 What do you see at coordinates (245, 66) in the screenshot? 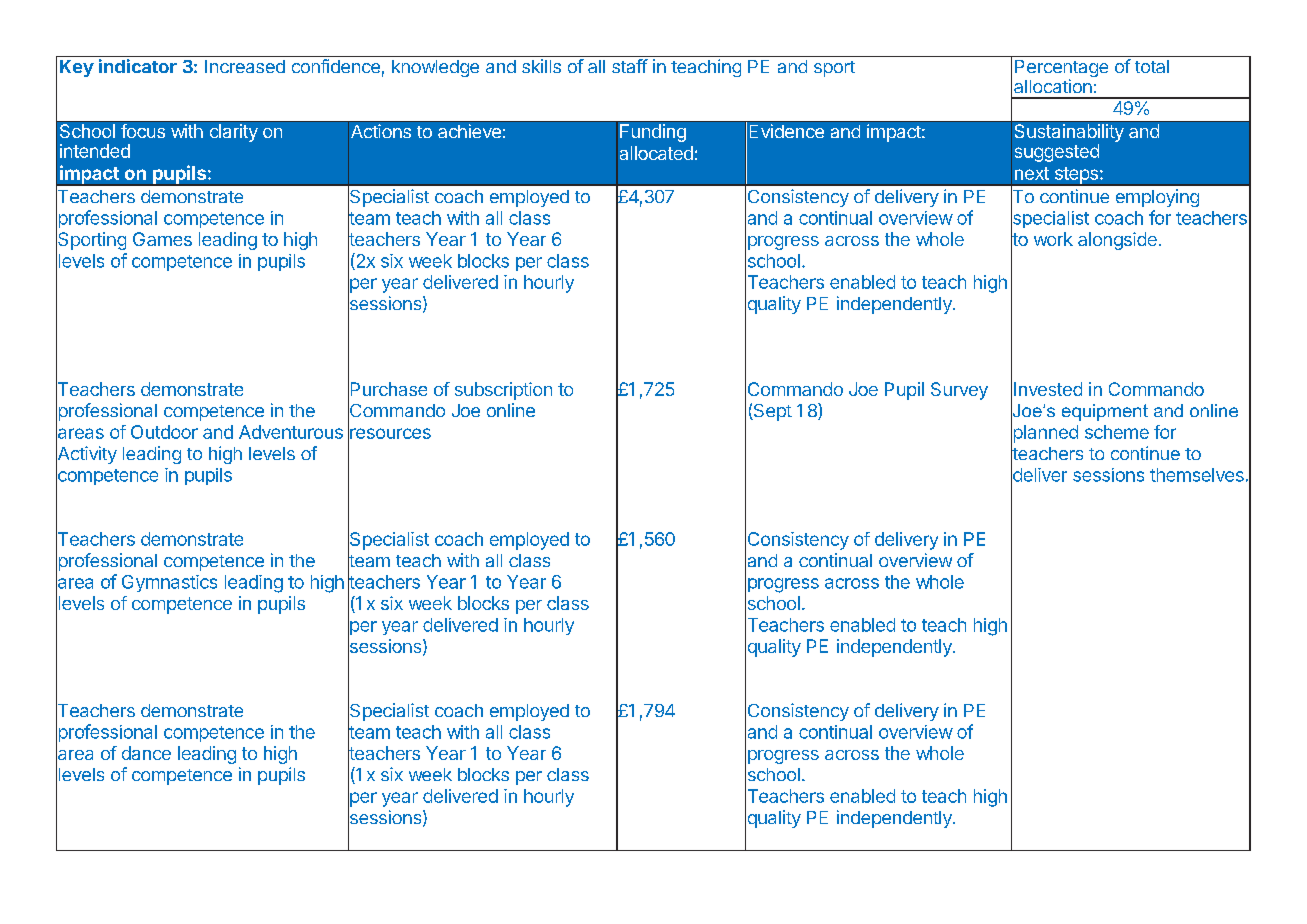
I see `Increased` at bounding box center [245, 66].
